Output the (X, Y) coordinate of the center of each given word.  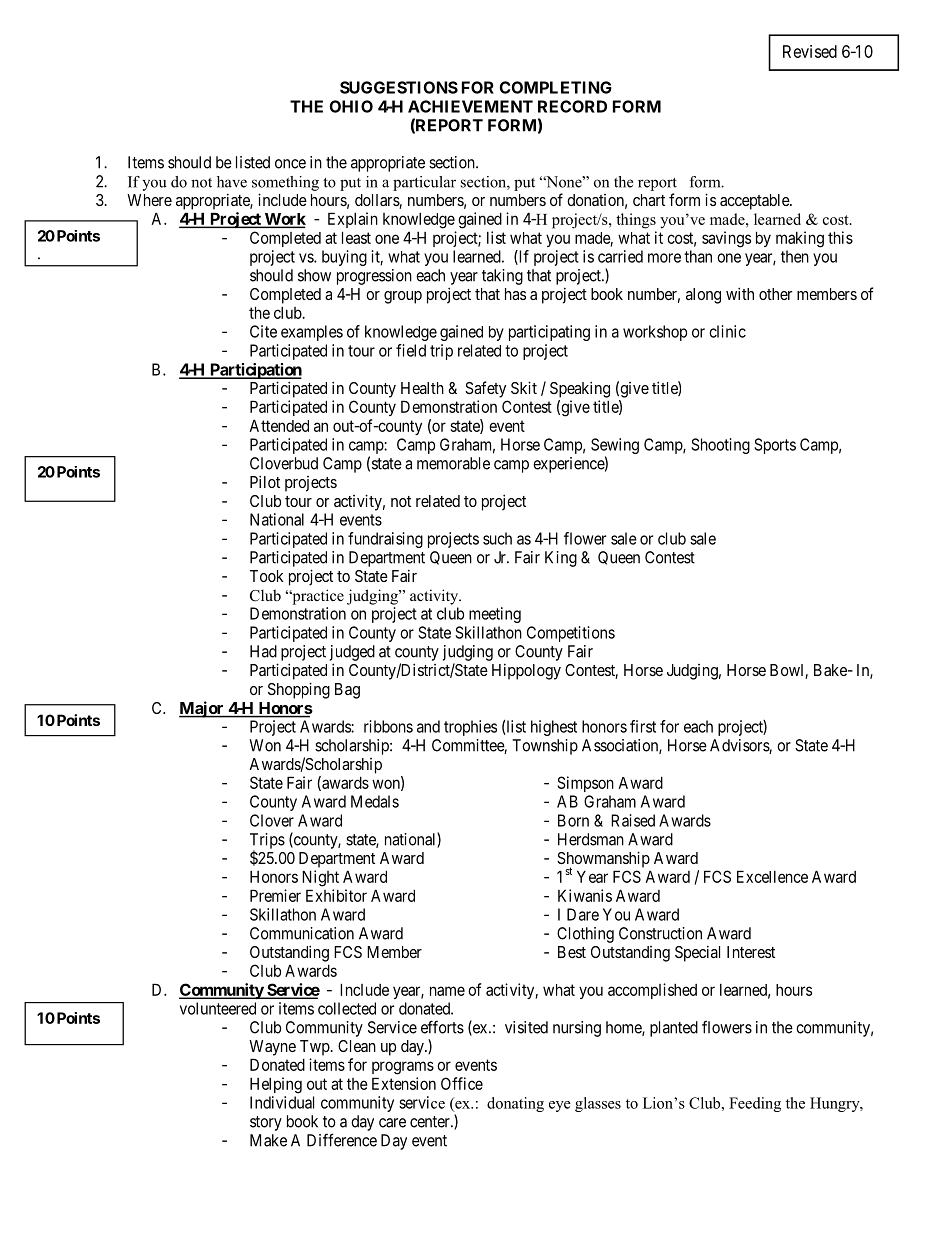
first (643, 726)
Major (202, 709)
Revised (810, 51)
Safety (485, 389)
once (290, 164)
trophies (470, 728)
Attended (279, 425)
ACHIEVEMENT (470, 106)
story (266, 1123)
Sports (775, 446)
